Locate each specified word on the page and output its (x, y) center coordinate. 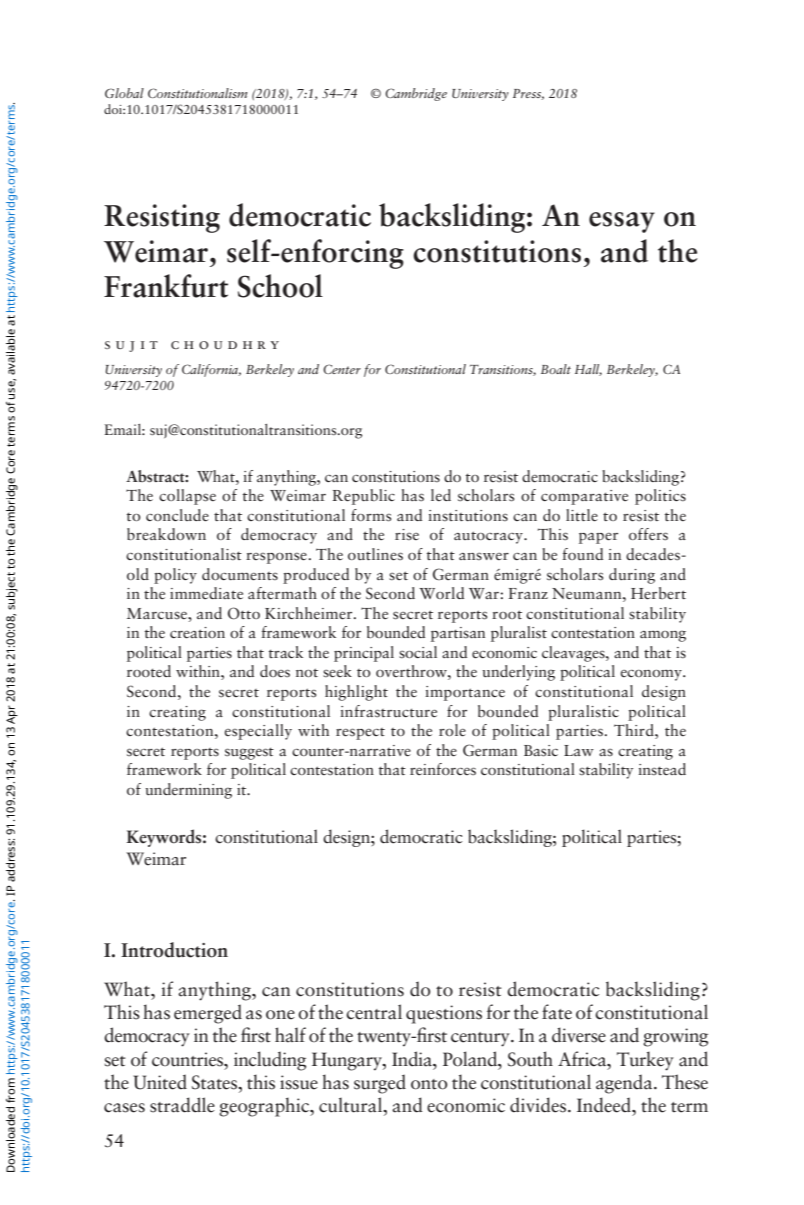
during (632, 576)
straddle (182, 1105)
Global (124, 93)
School (280, 286)
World (441, 593)
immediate (206, 593)
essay (622, 222)
